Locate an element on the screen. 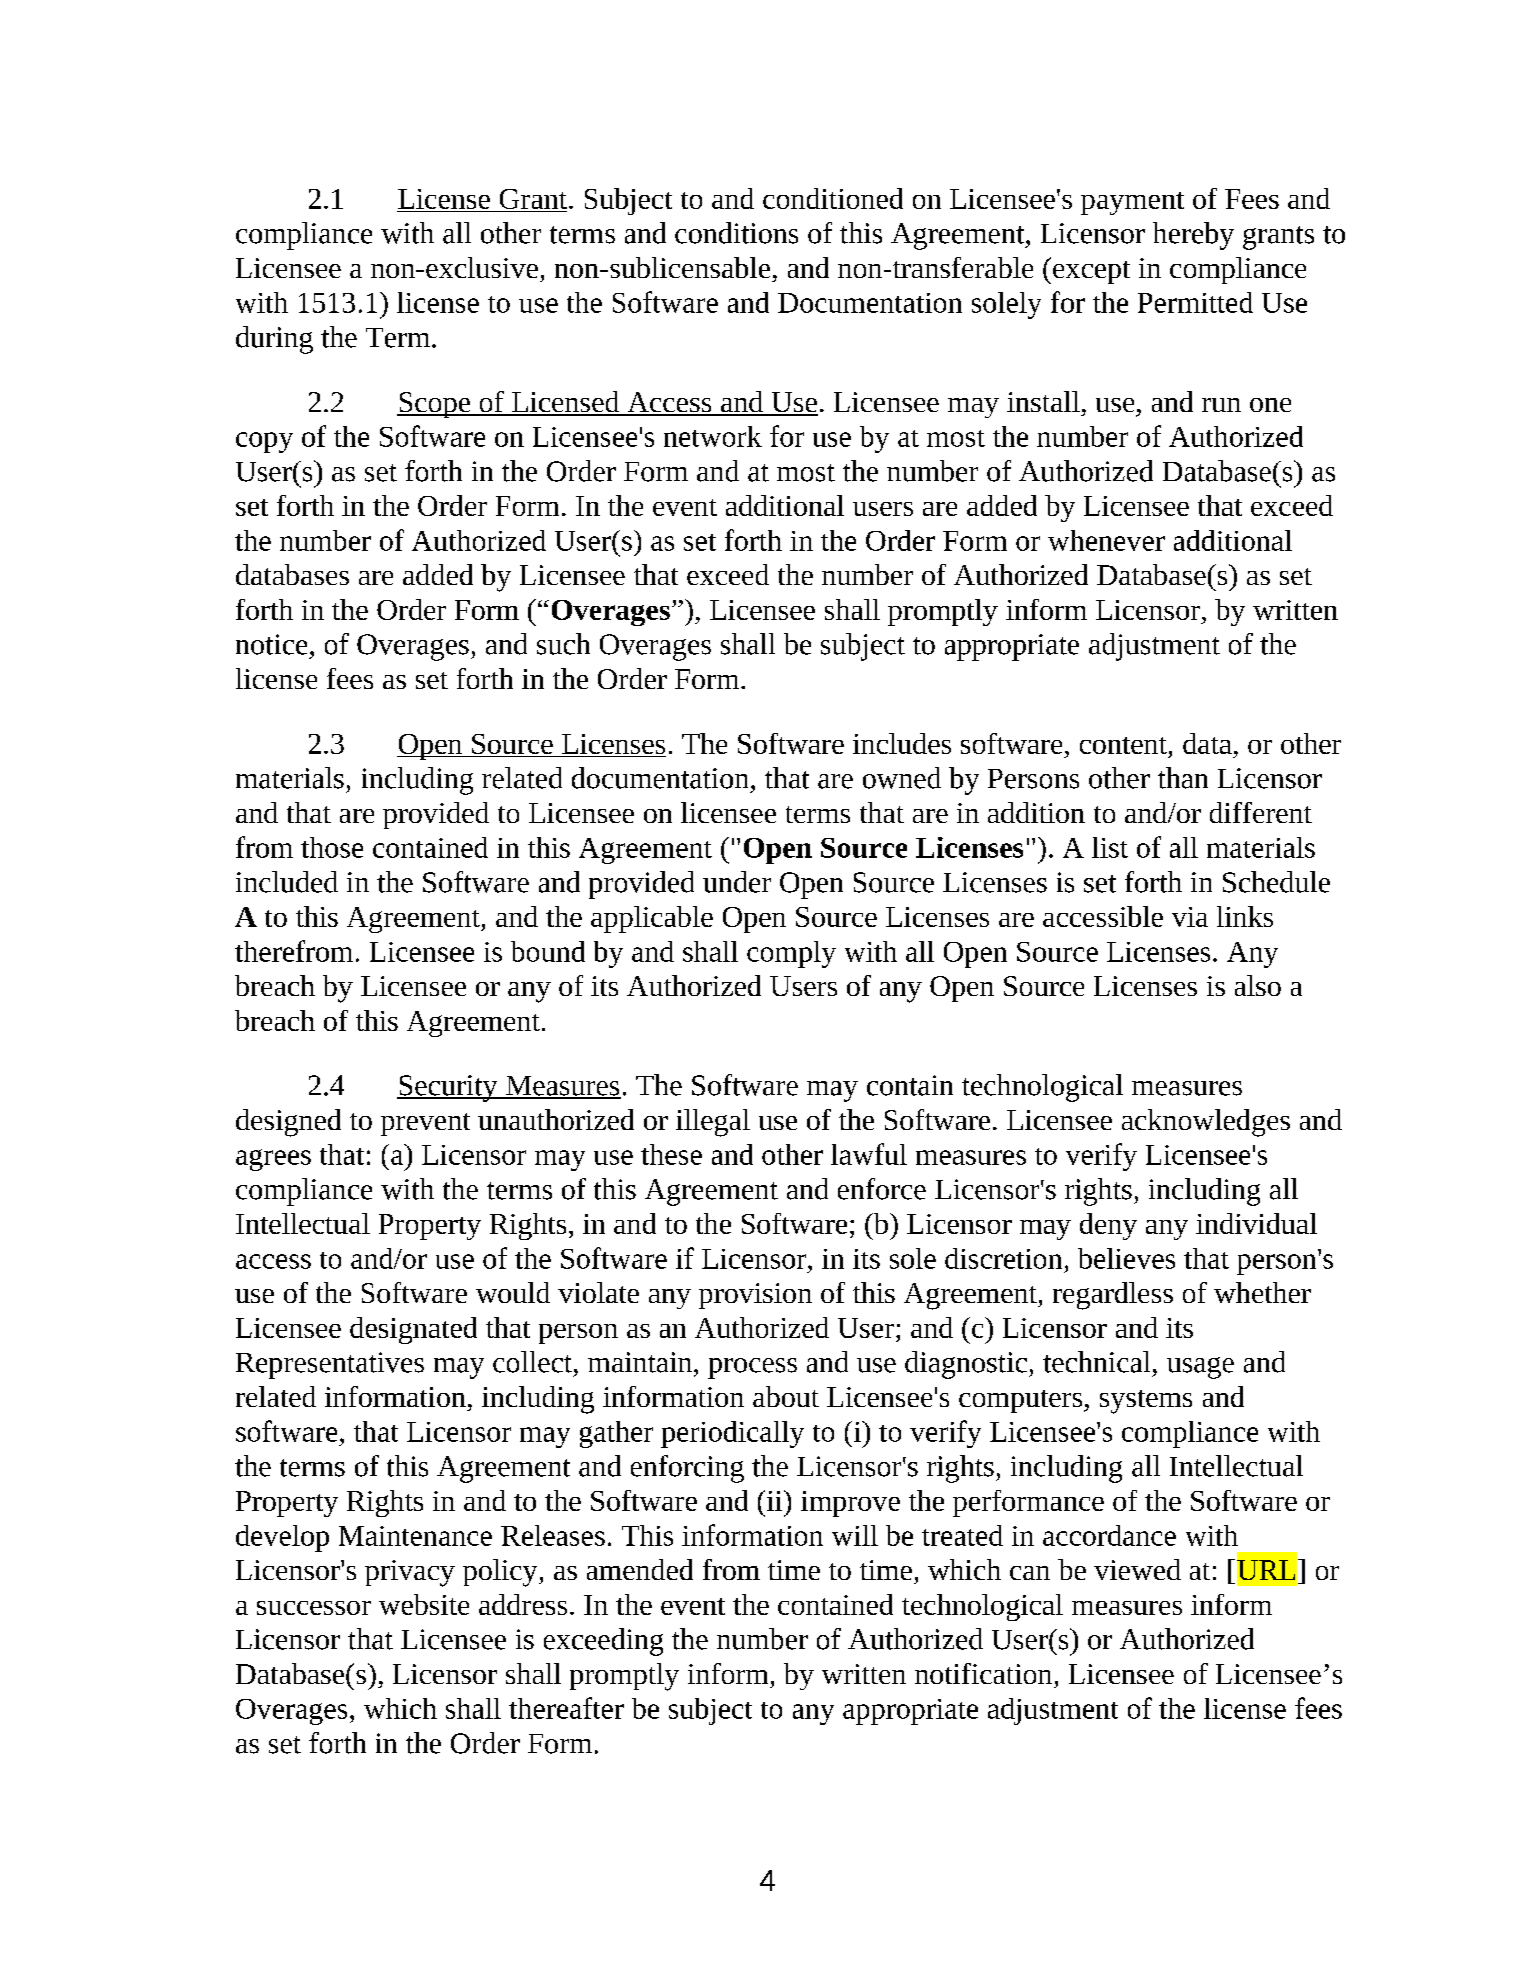 This screenshot has width=1535, height=1987. viewed is located at coordinates (1137, 1569).
